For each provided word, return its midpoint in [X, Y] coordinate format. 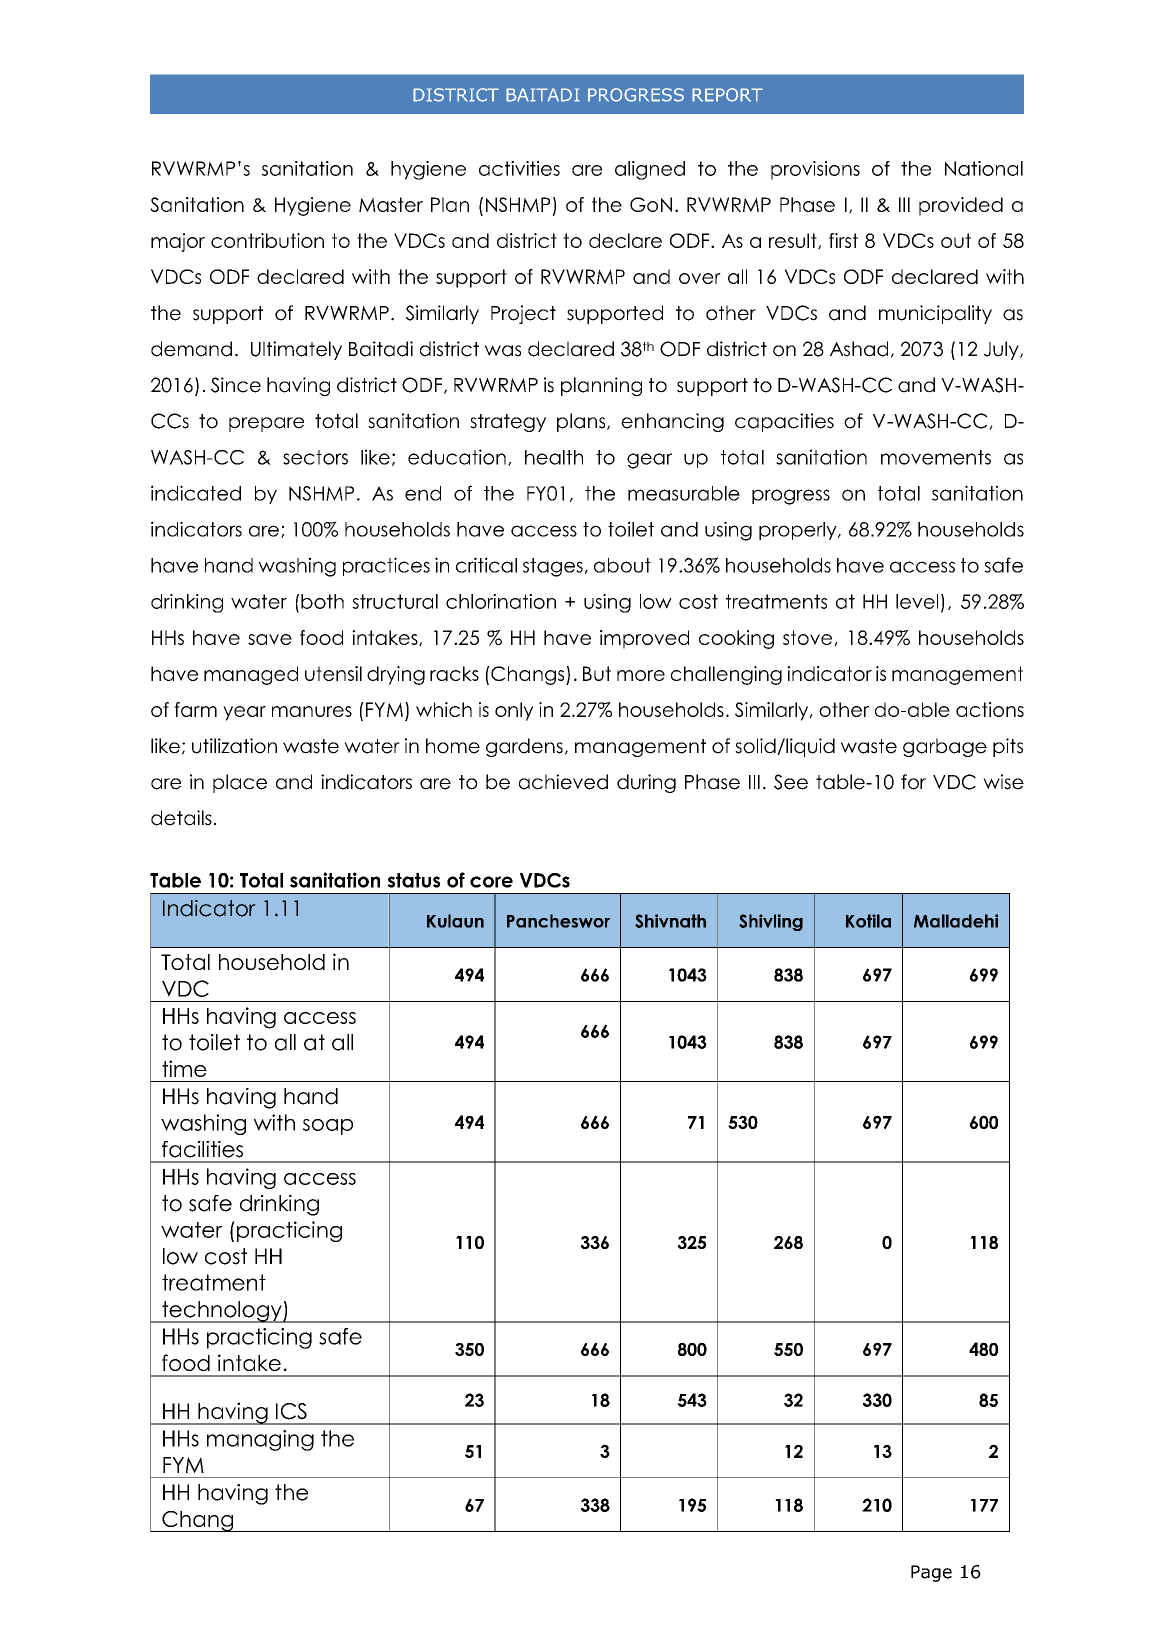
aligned [650, 170]
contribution [267, 240]
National [984, 168]
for [913, 782]
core [491, 882]
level [917, 601]
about [622, 565]
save [270, 639]
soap [328, 1127]
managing [260, 1440]
